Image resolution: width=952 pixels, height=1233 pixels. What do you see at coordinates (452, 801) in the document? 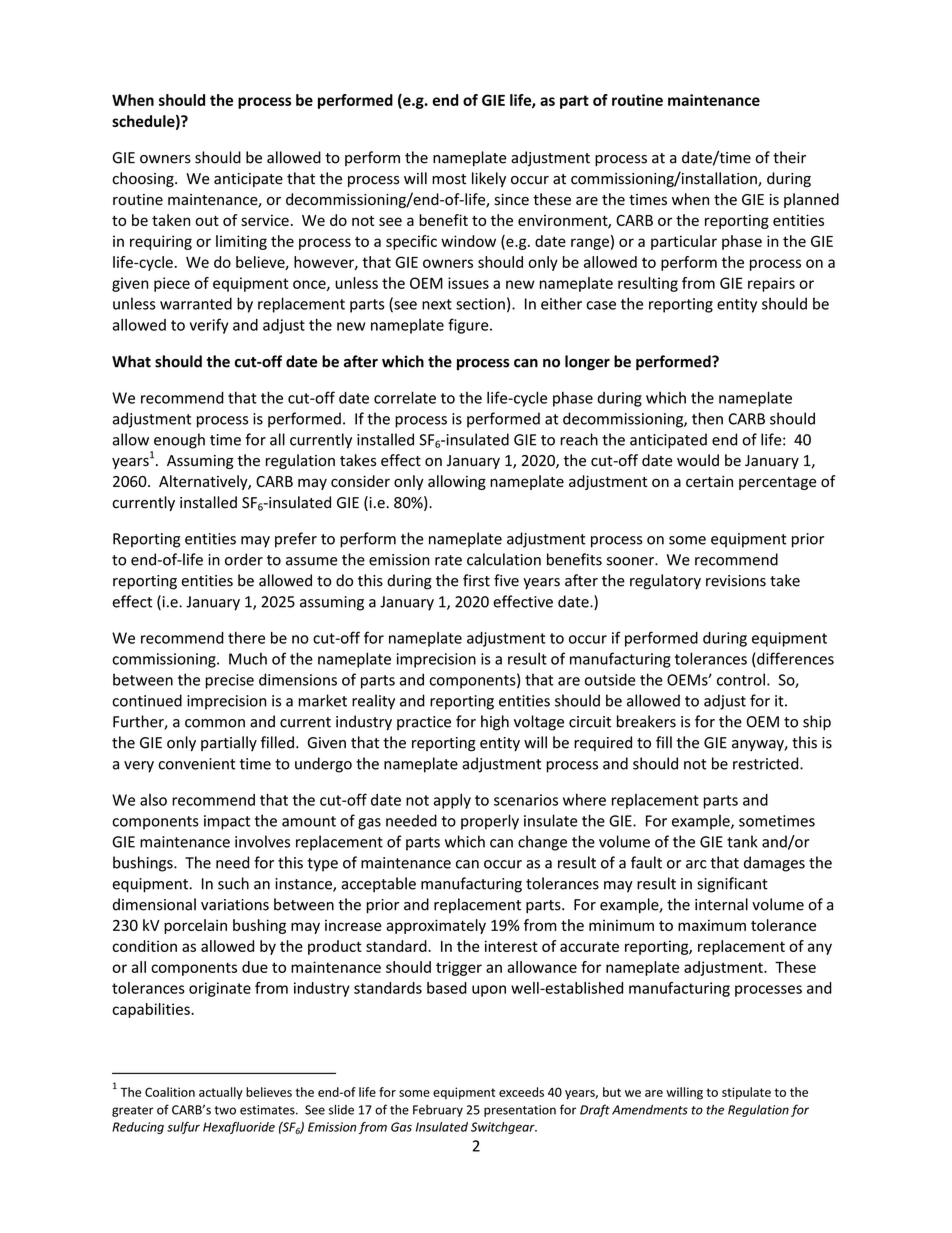
I see `apply` at bounding box center [452, 801].
